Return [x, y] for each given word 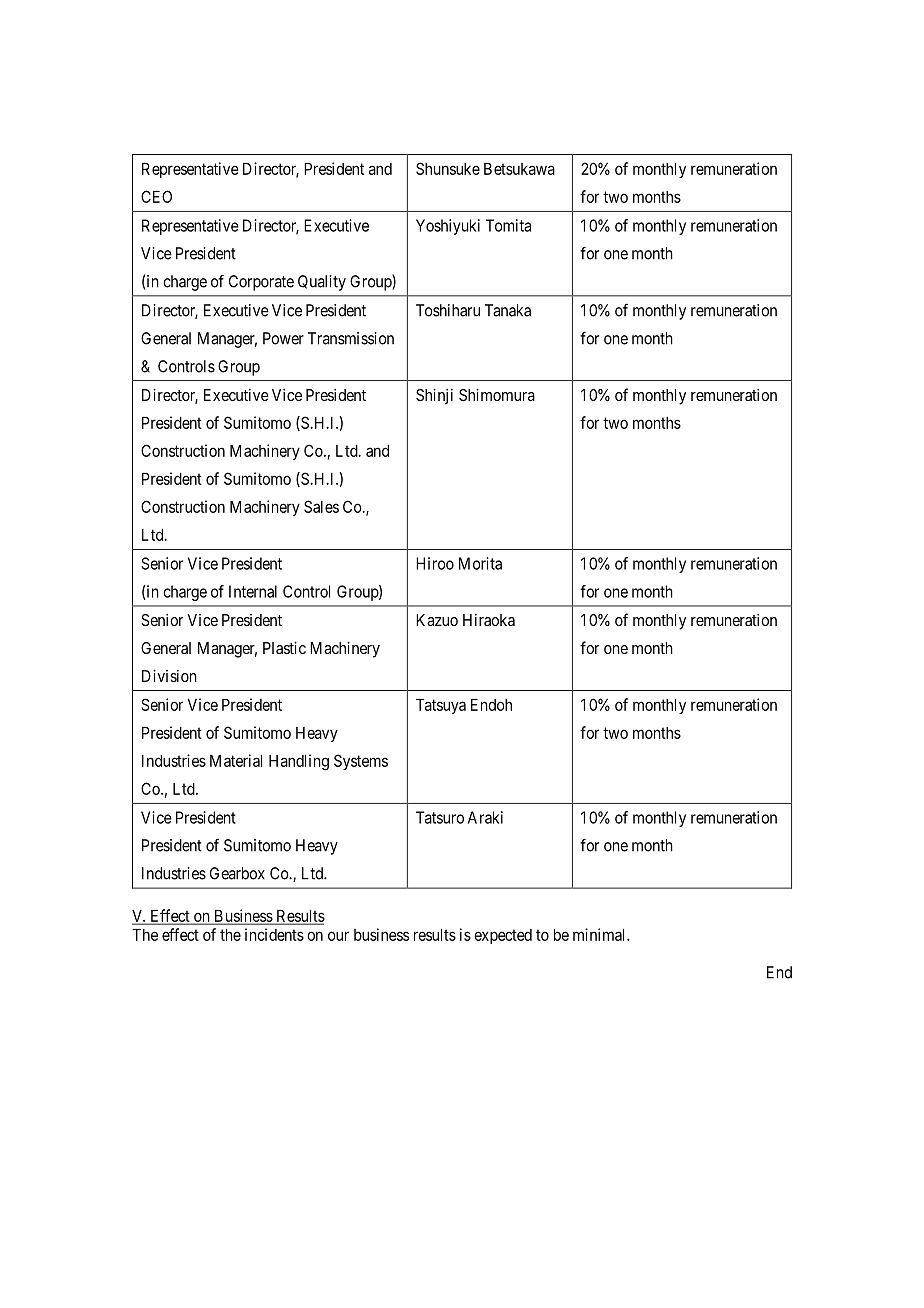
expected [503, 936]
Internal [253, 591]
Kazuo [437, 620]
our [338, 936]
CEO [156, 196]
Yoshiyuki [448, 227]
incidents [274, 934]
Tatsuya [441, 706]
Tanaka [508, 310]
